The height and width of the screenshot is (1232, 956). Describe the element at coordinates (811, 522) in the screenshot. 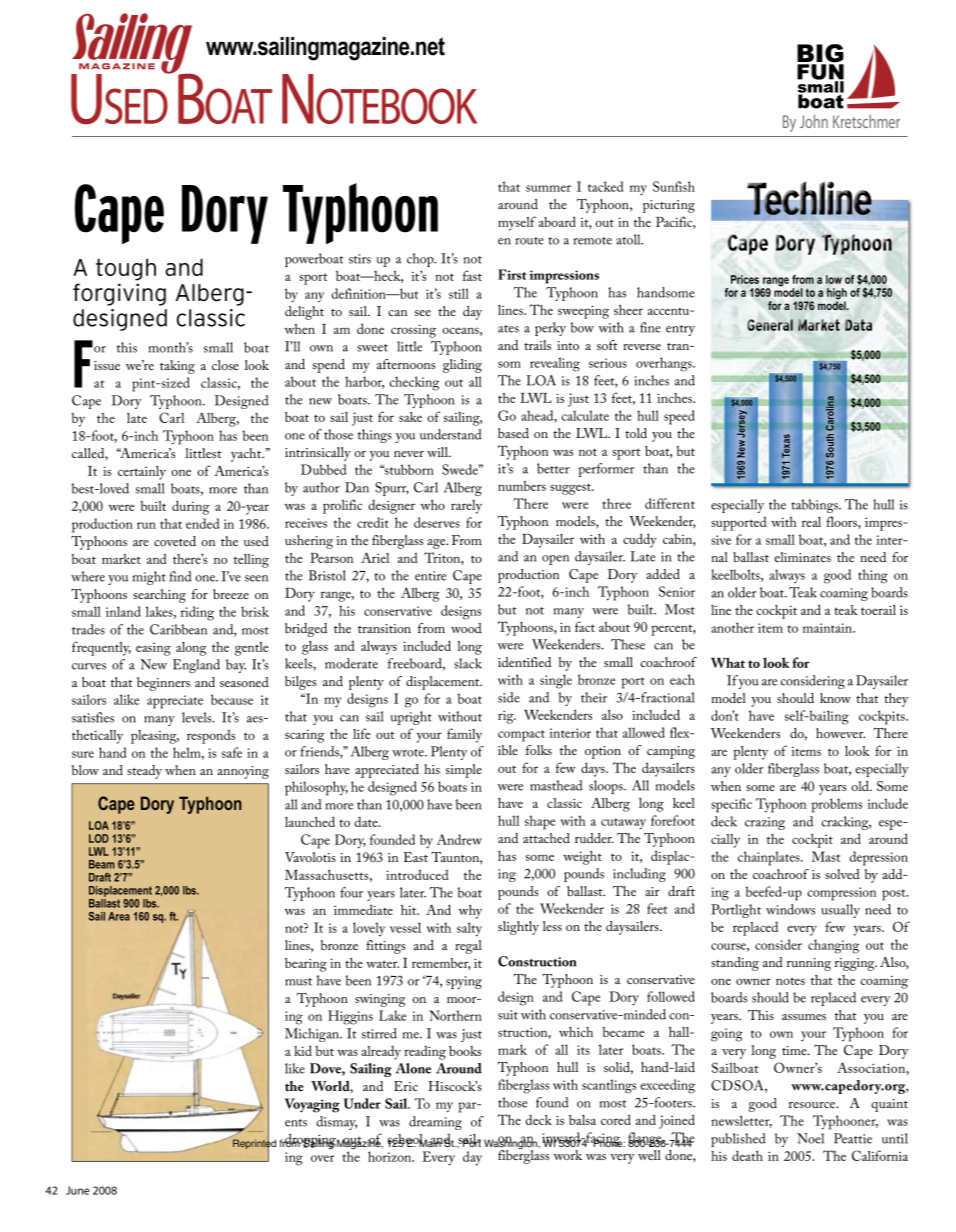

I see `real` at that location.
